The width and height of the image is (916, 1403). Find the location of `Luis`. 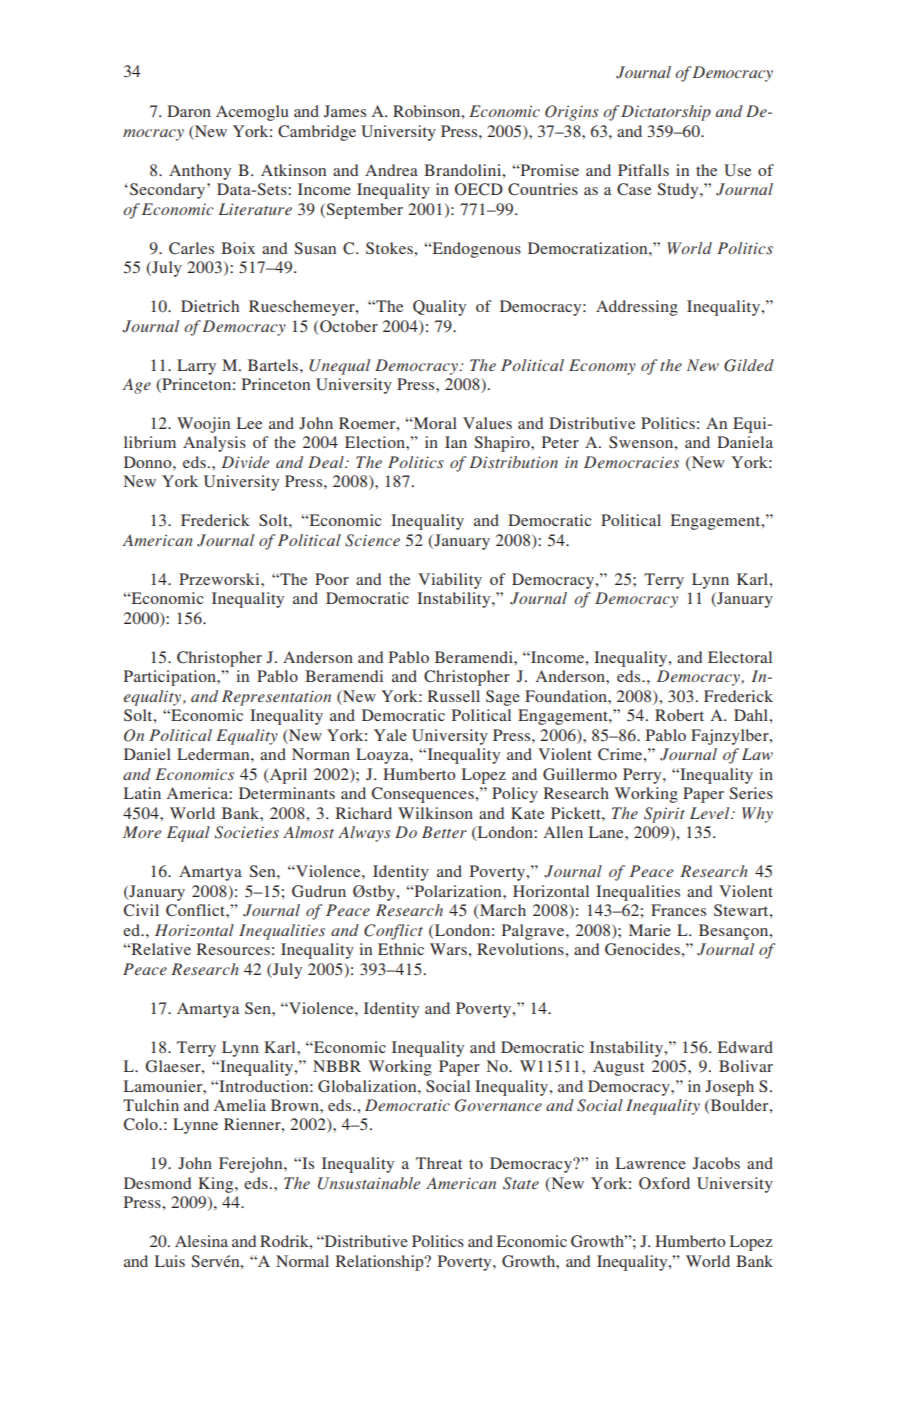

Luis is located at coordinates (170, 1261).
